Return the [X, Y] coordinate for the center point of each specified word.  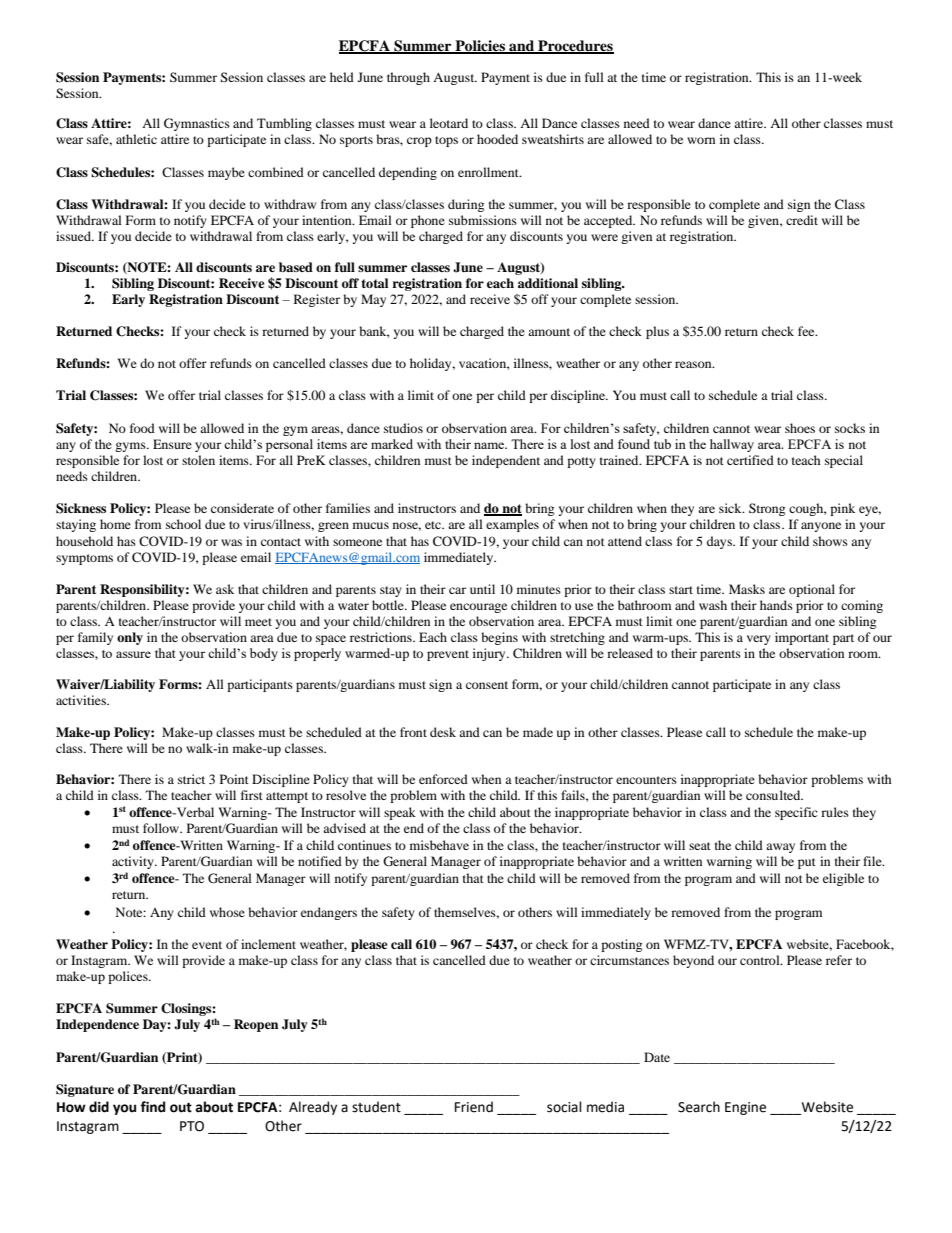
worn [701, 140]
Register [317, 300]
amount [549, 332]
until [482, 589]
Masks [747, 589]
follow [162, 828]
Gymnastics [197, 124]
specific [796, 813]
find [152, 1107]
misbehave [439, 845]
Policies [480, 46]
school [183, 524]
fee [807, 331]
